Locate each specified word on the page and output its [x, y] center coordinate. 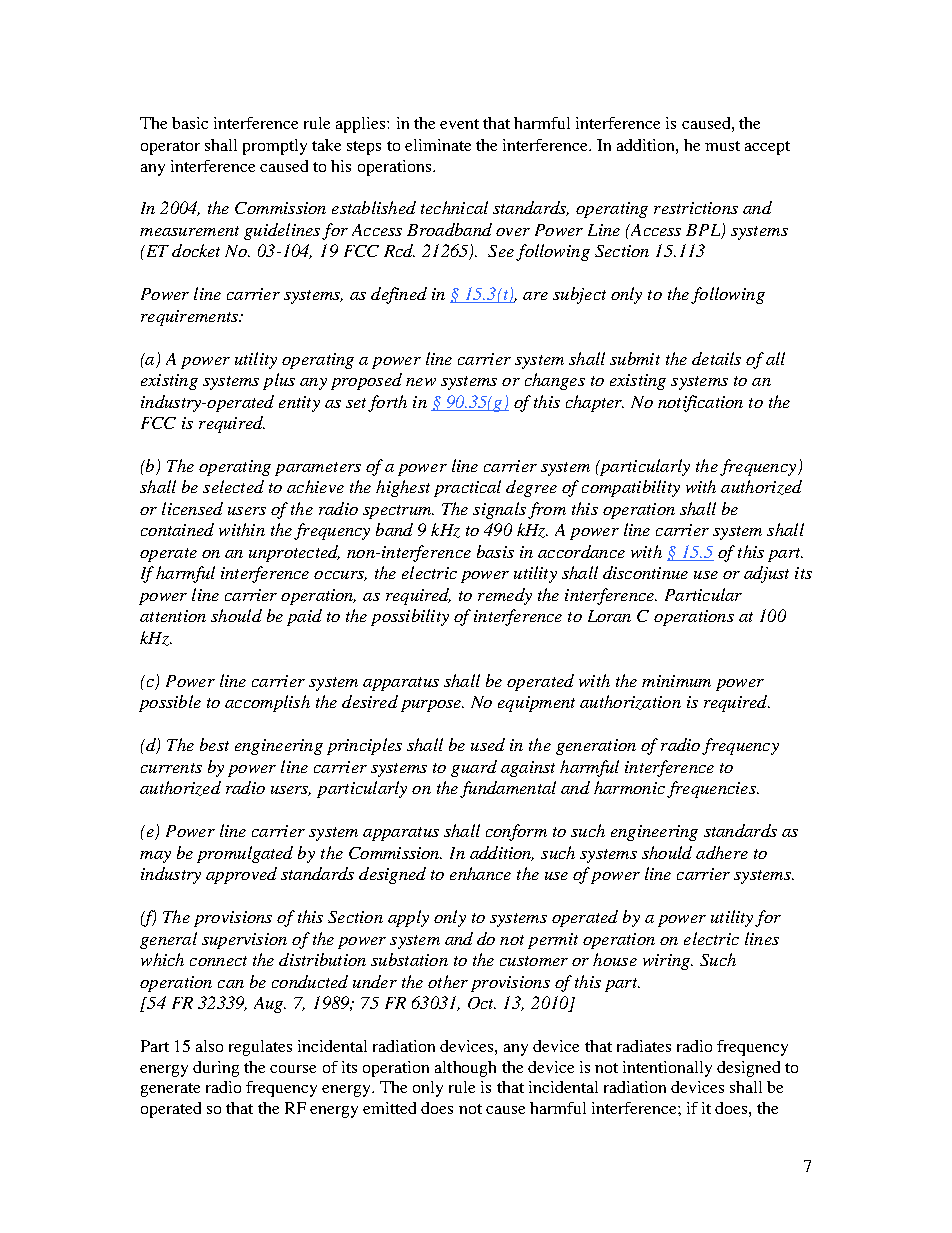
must [722, 146]
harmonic [629, 787]
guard [474, 768]
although [465, 1069]
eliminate [438, 145]
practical [467, 488]
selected [233, 486]
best [214, 744]
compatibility [631, 488]
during [216, 1069]
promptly [275, 147]
